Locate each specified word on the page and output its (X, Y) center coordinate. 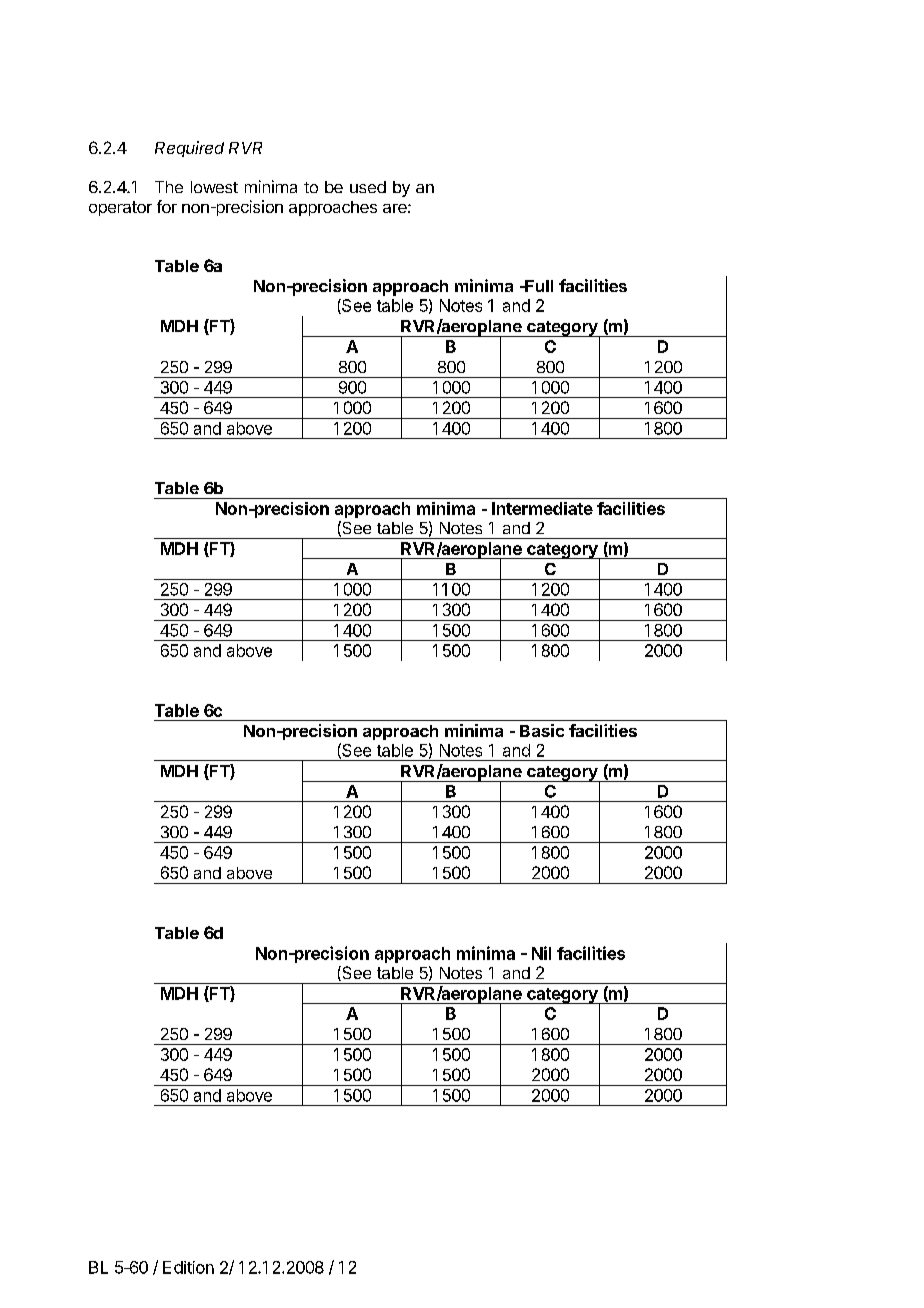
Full (538, 286)
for (167, 206)
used (368, 187)
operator (120, 208)
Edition (188, 1267)
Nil (541, 953)
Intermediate (542, 508)
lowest (214, 187)
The (169, 187)
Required (189, 149)
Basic (542, 730)
